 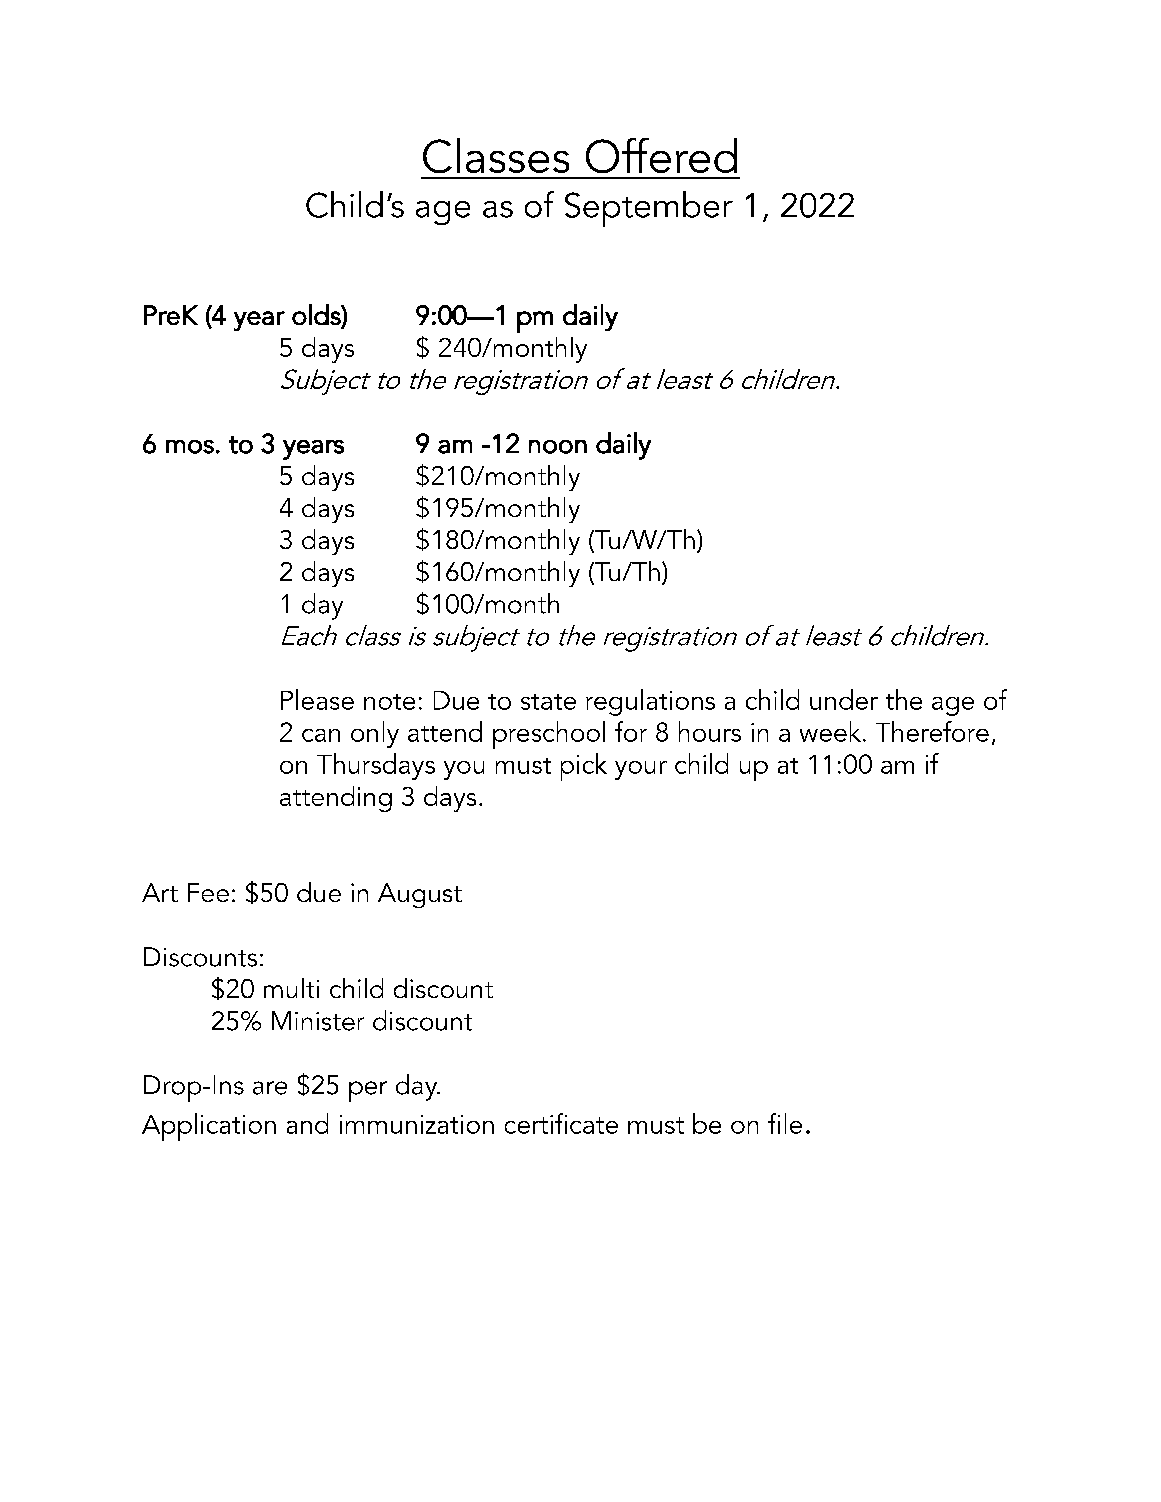 What do you see at coordinates (548, 702) in the screenshot?
I see `state` at bounding box center [548, 702].
